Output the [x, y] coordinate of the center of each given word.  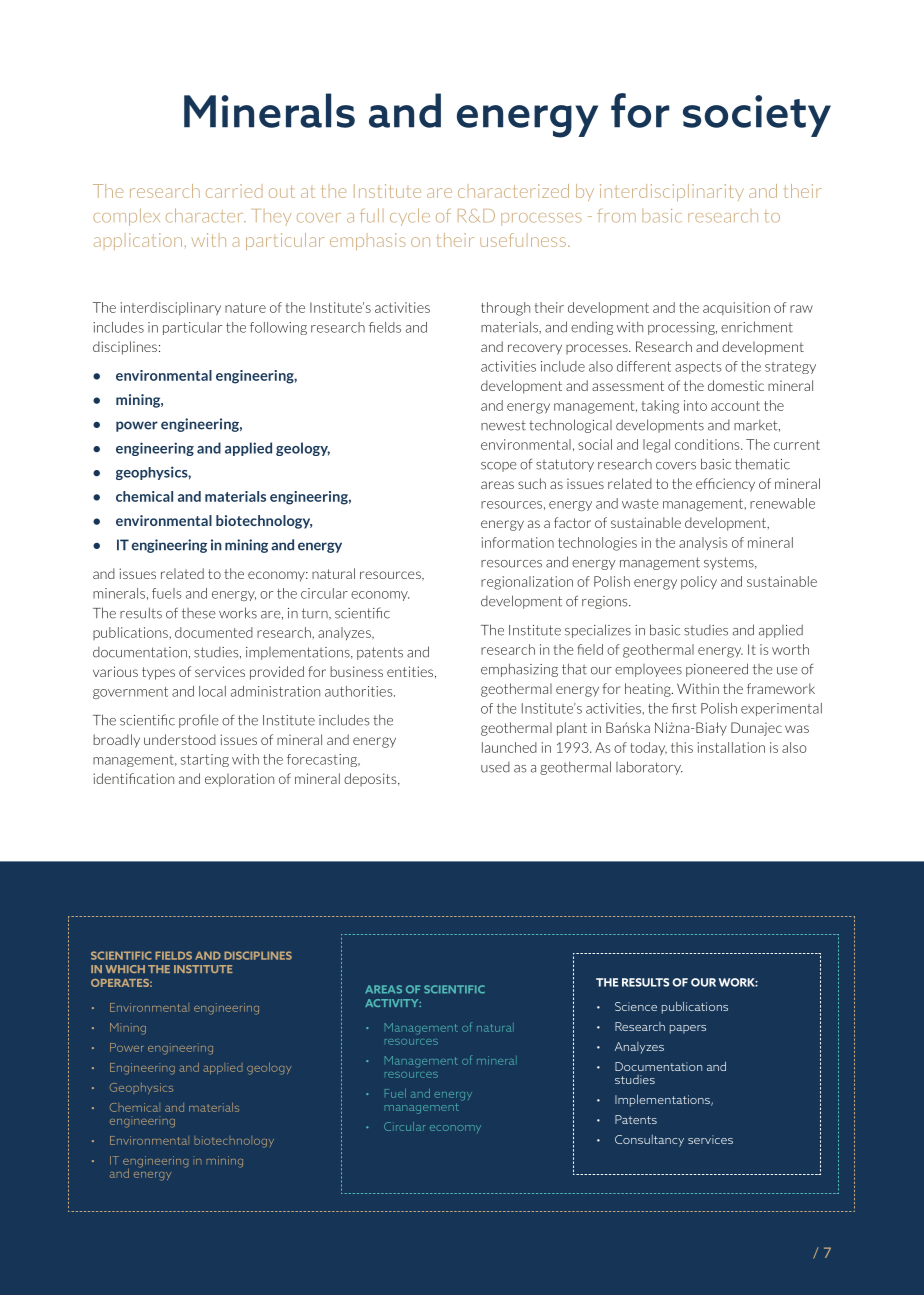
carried [234, 191]
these [199, 613]
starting [205, 760]
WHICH [125, 969]
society [757, 116]
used [495, 767]
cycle [410, 217]
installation [731, 747]
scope [499, 467]
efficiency [725, 485]
